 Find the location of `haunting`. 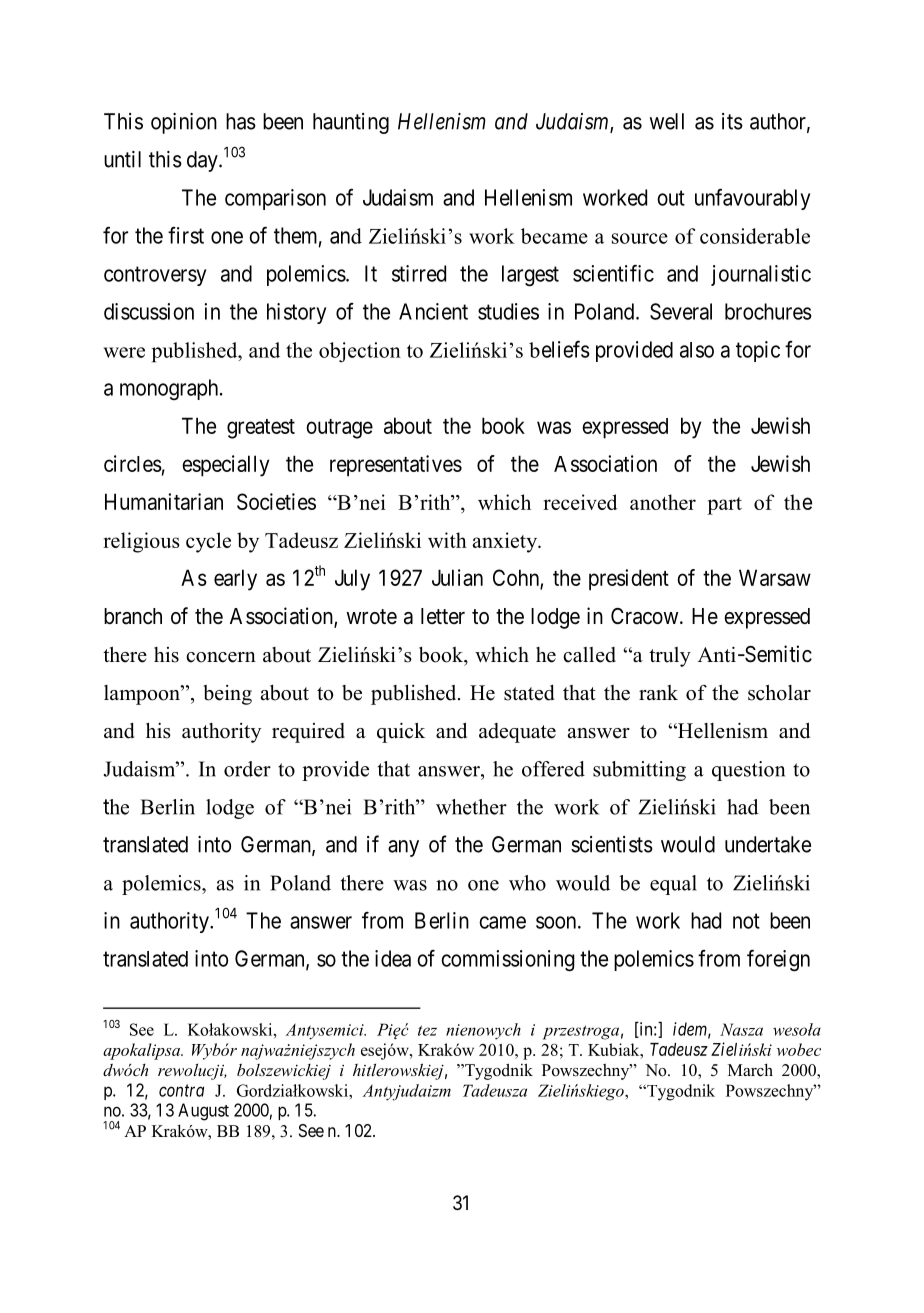

haunting is located at coordinates (351, 123).
